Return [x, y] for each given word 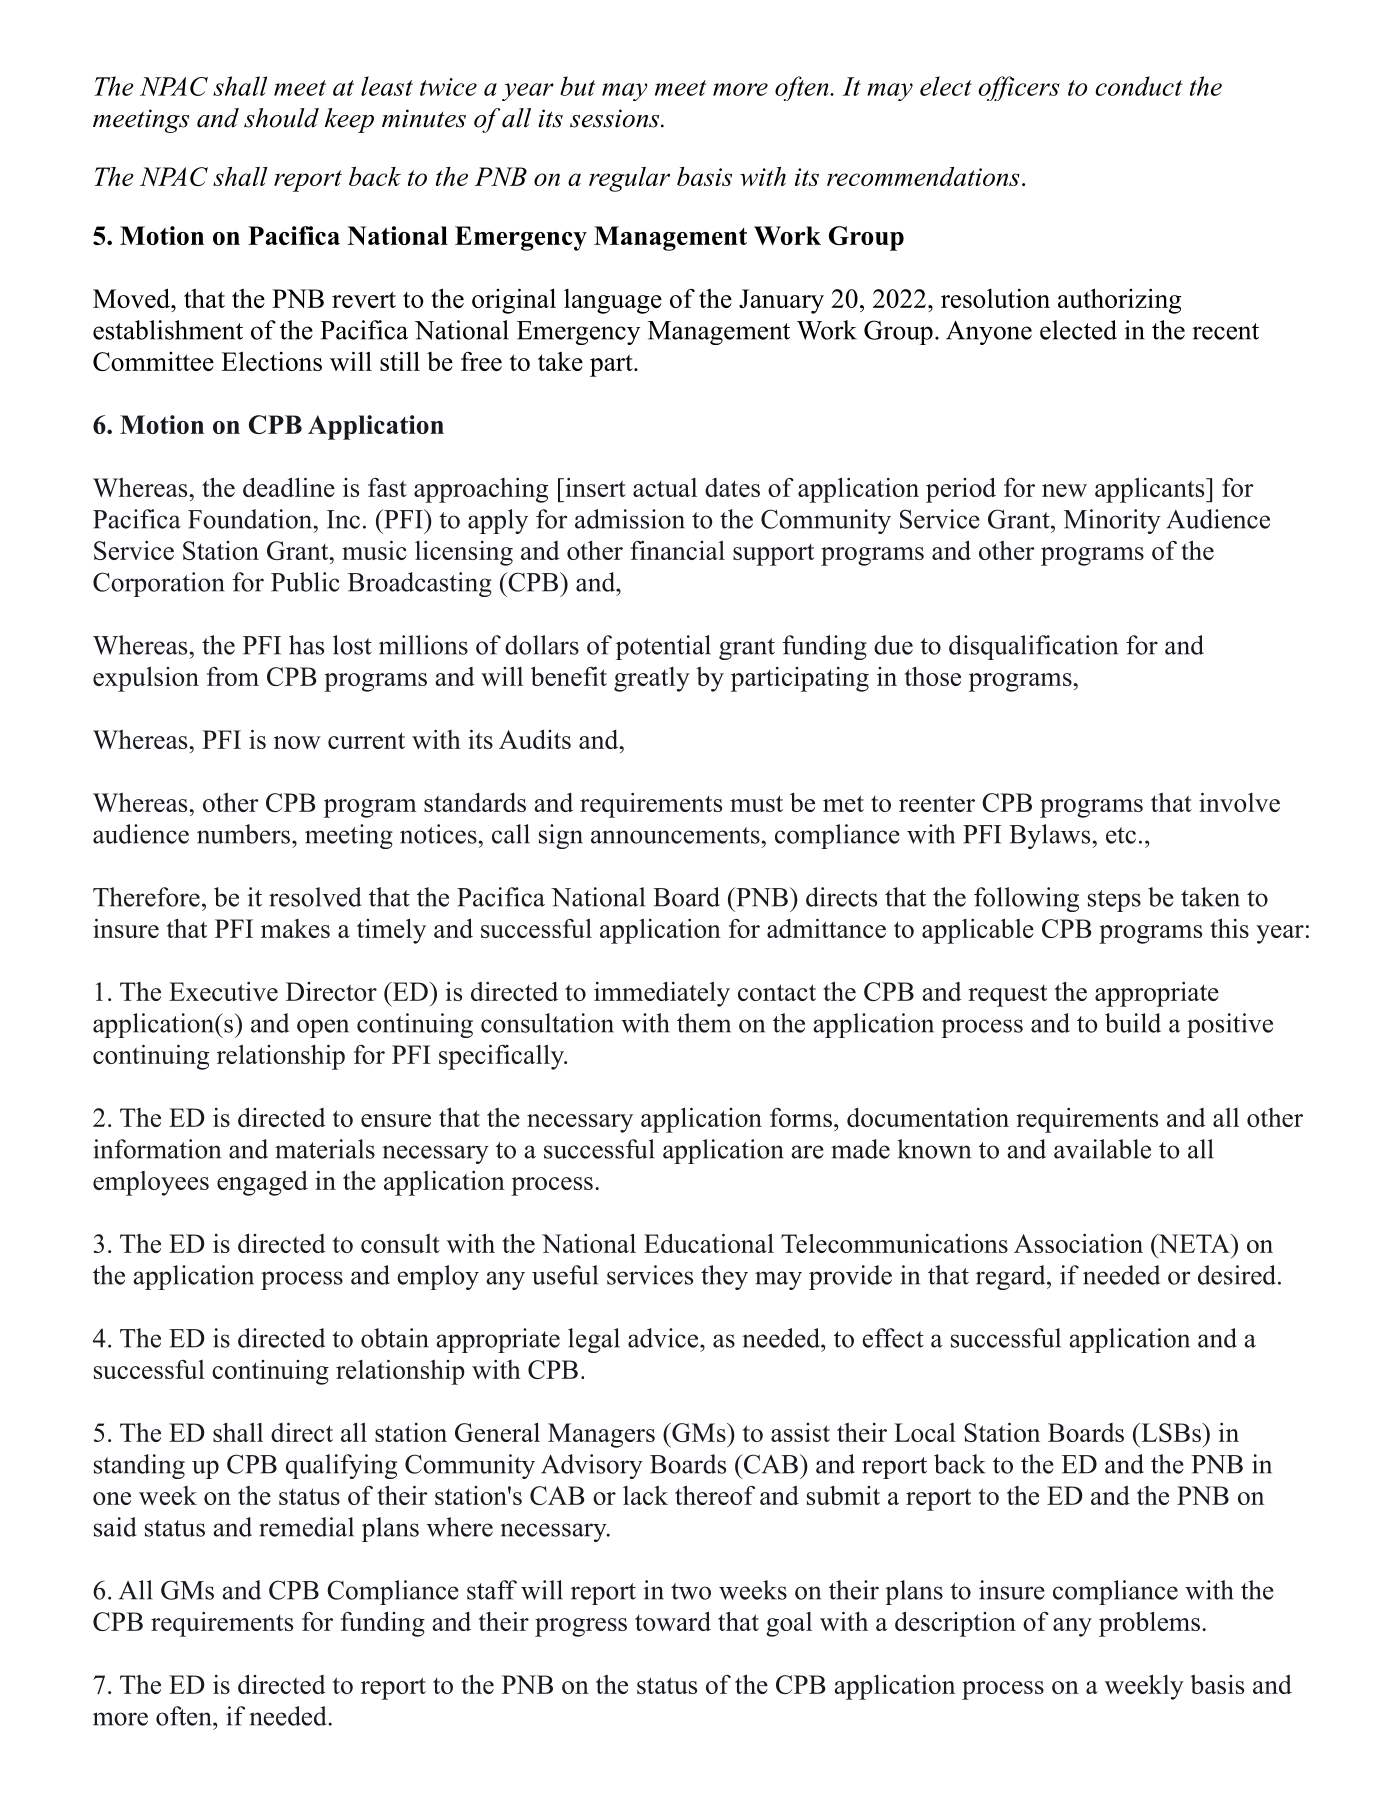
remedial [306, 1527]
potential [663, 647]
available [1102, 1149]
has [306, 645]
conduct [1138, 86]
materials [325, 1149]
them [704, 1023]
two [691, 1591]
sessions [614, 118]
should [281, 118]
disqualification [1033, 647]
